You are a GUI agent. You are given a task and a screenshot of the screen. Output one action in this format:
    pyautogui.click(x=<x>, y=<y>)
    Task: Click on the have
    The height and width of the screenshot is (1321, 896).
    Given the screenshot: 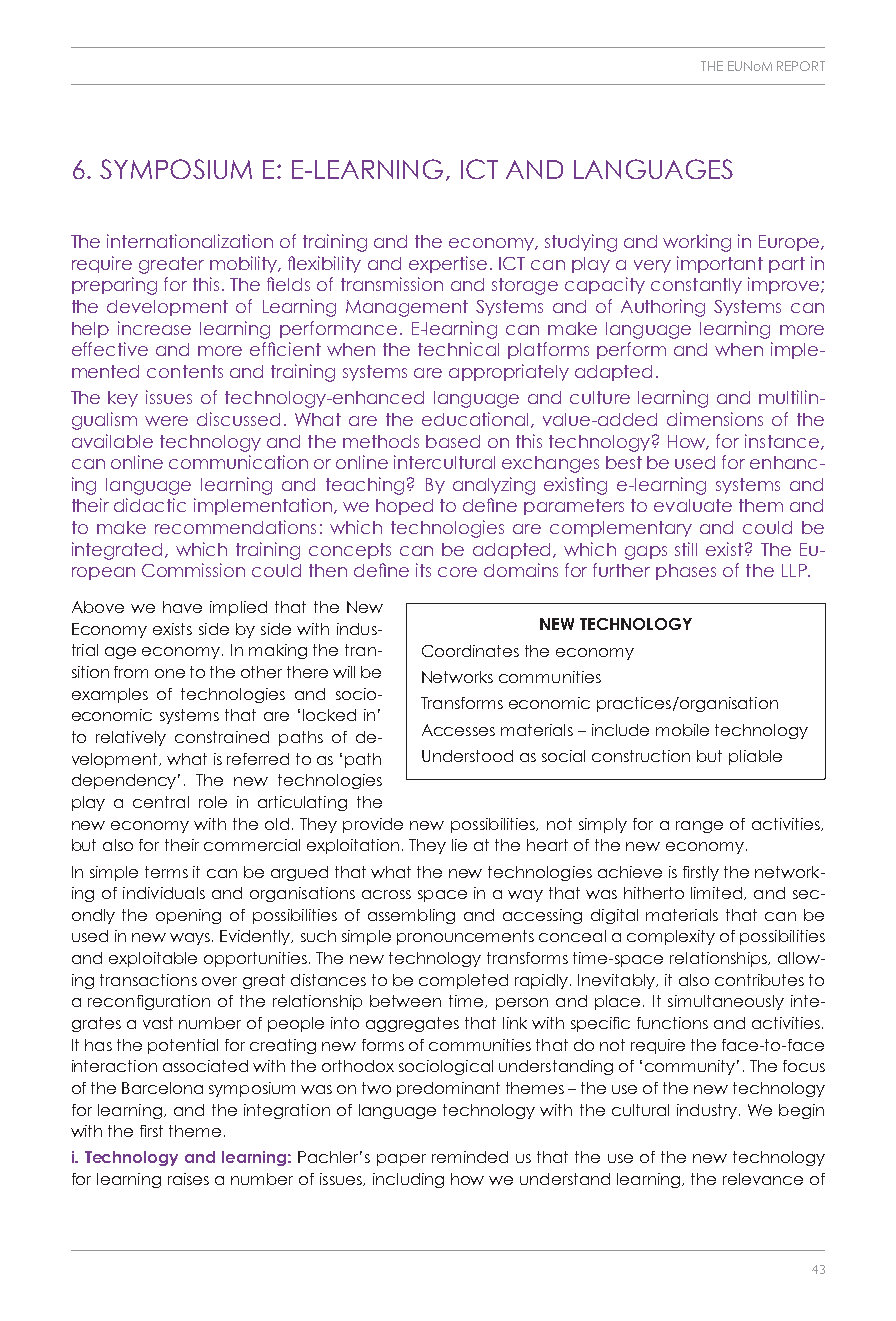 What is the action you would take?
    pyautogui.click(x=182, y=607)
